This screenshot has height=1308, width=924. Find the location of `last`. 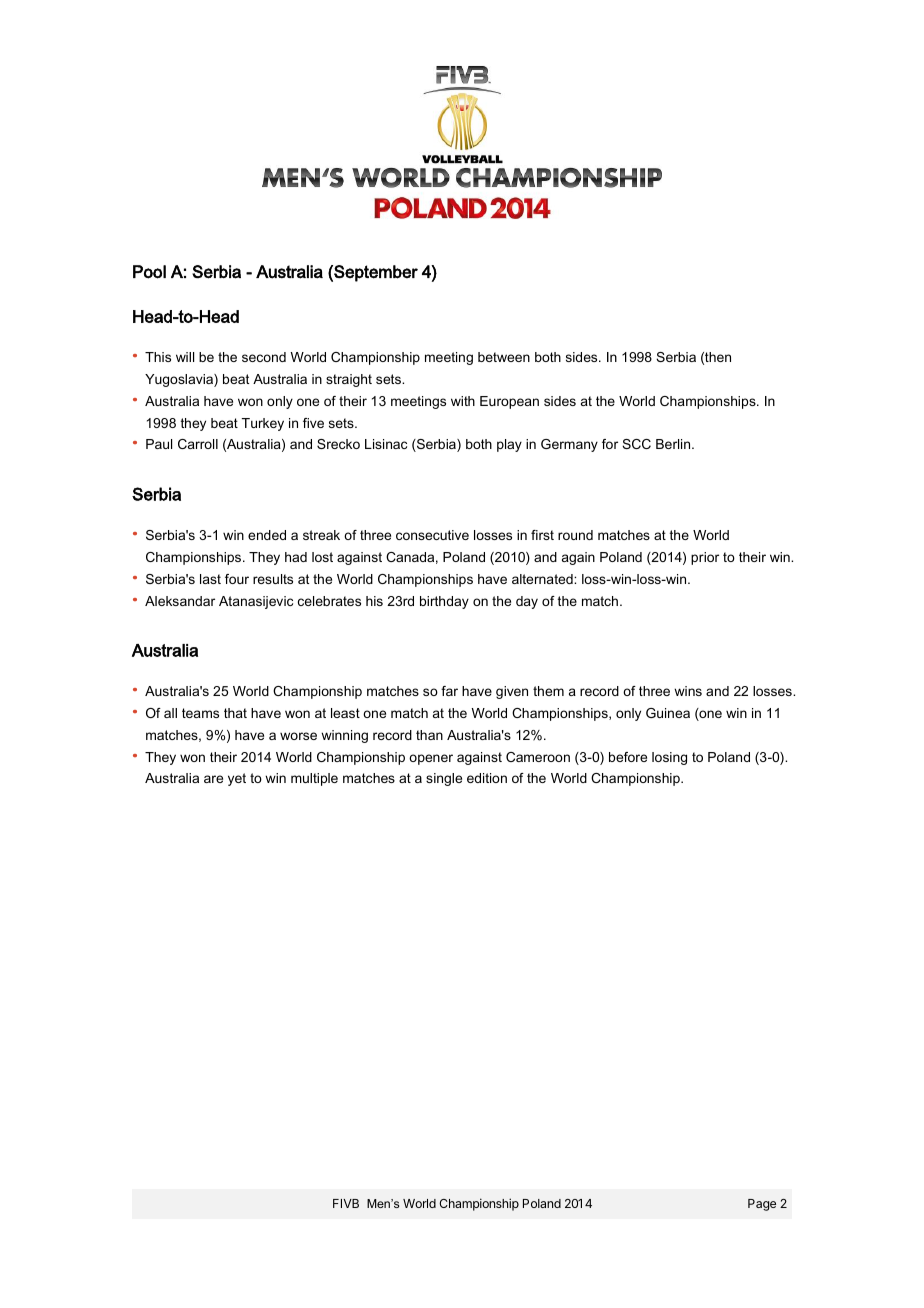

last is located at coordinates (210, 579).
